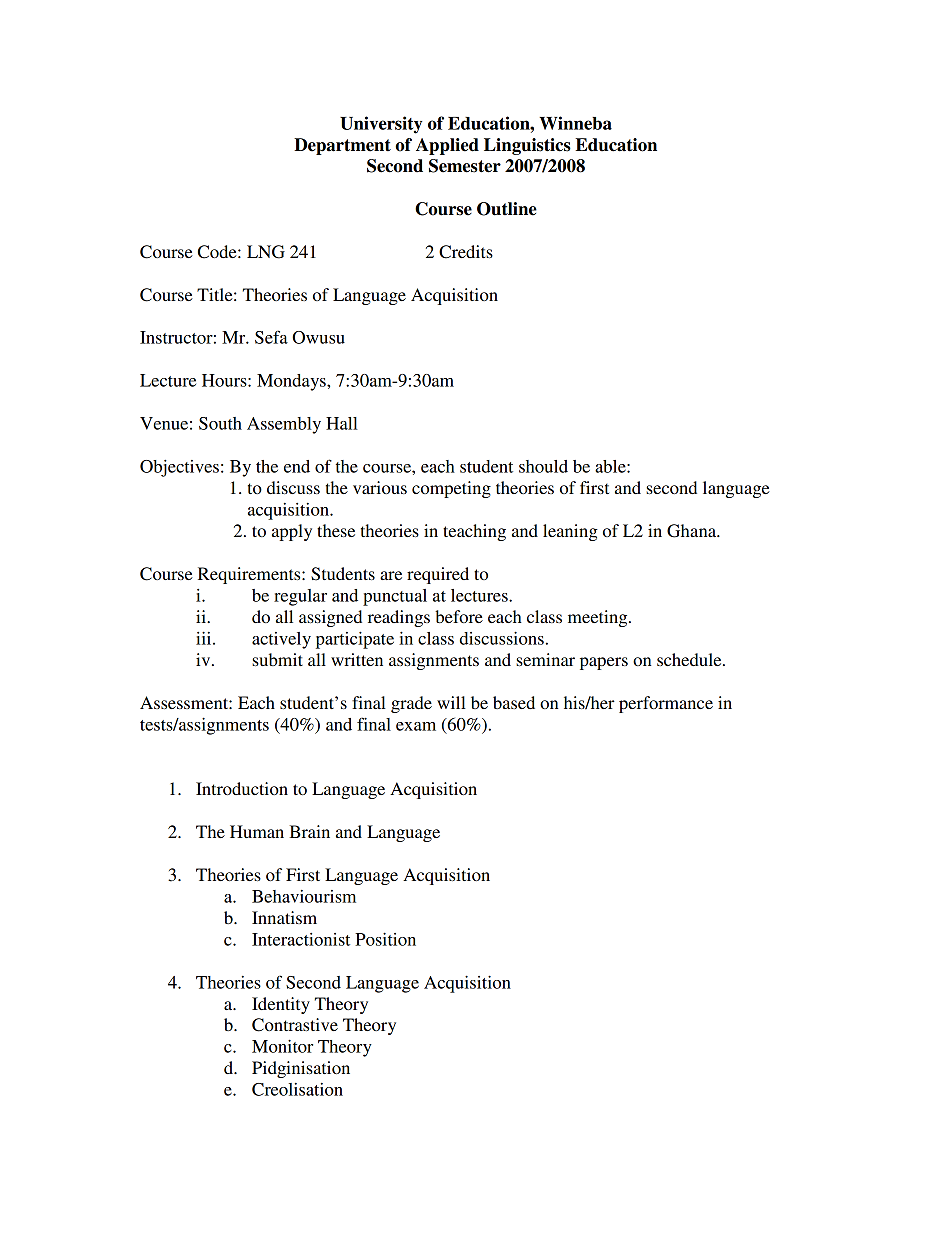 The width and height of the screenshot is (952, 1233). I want to click on meeting, so click(599, 618).
